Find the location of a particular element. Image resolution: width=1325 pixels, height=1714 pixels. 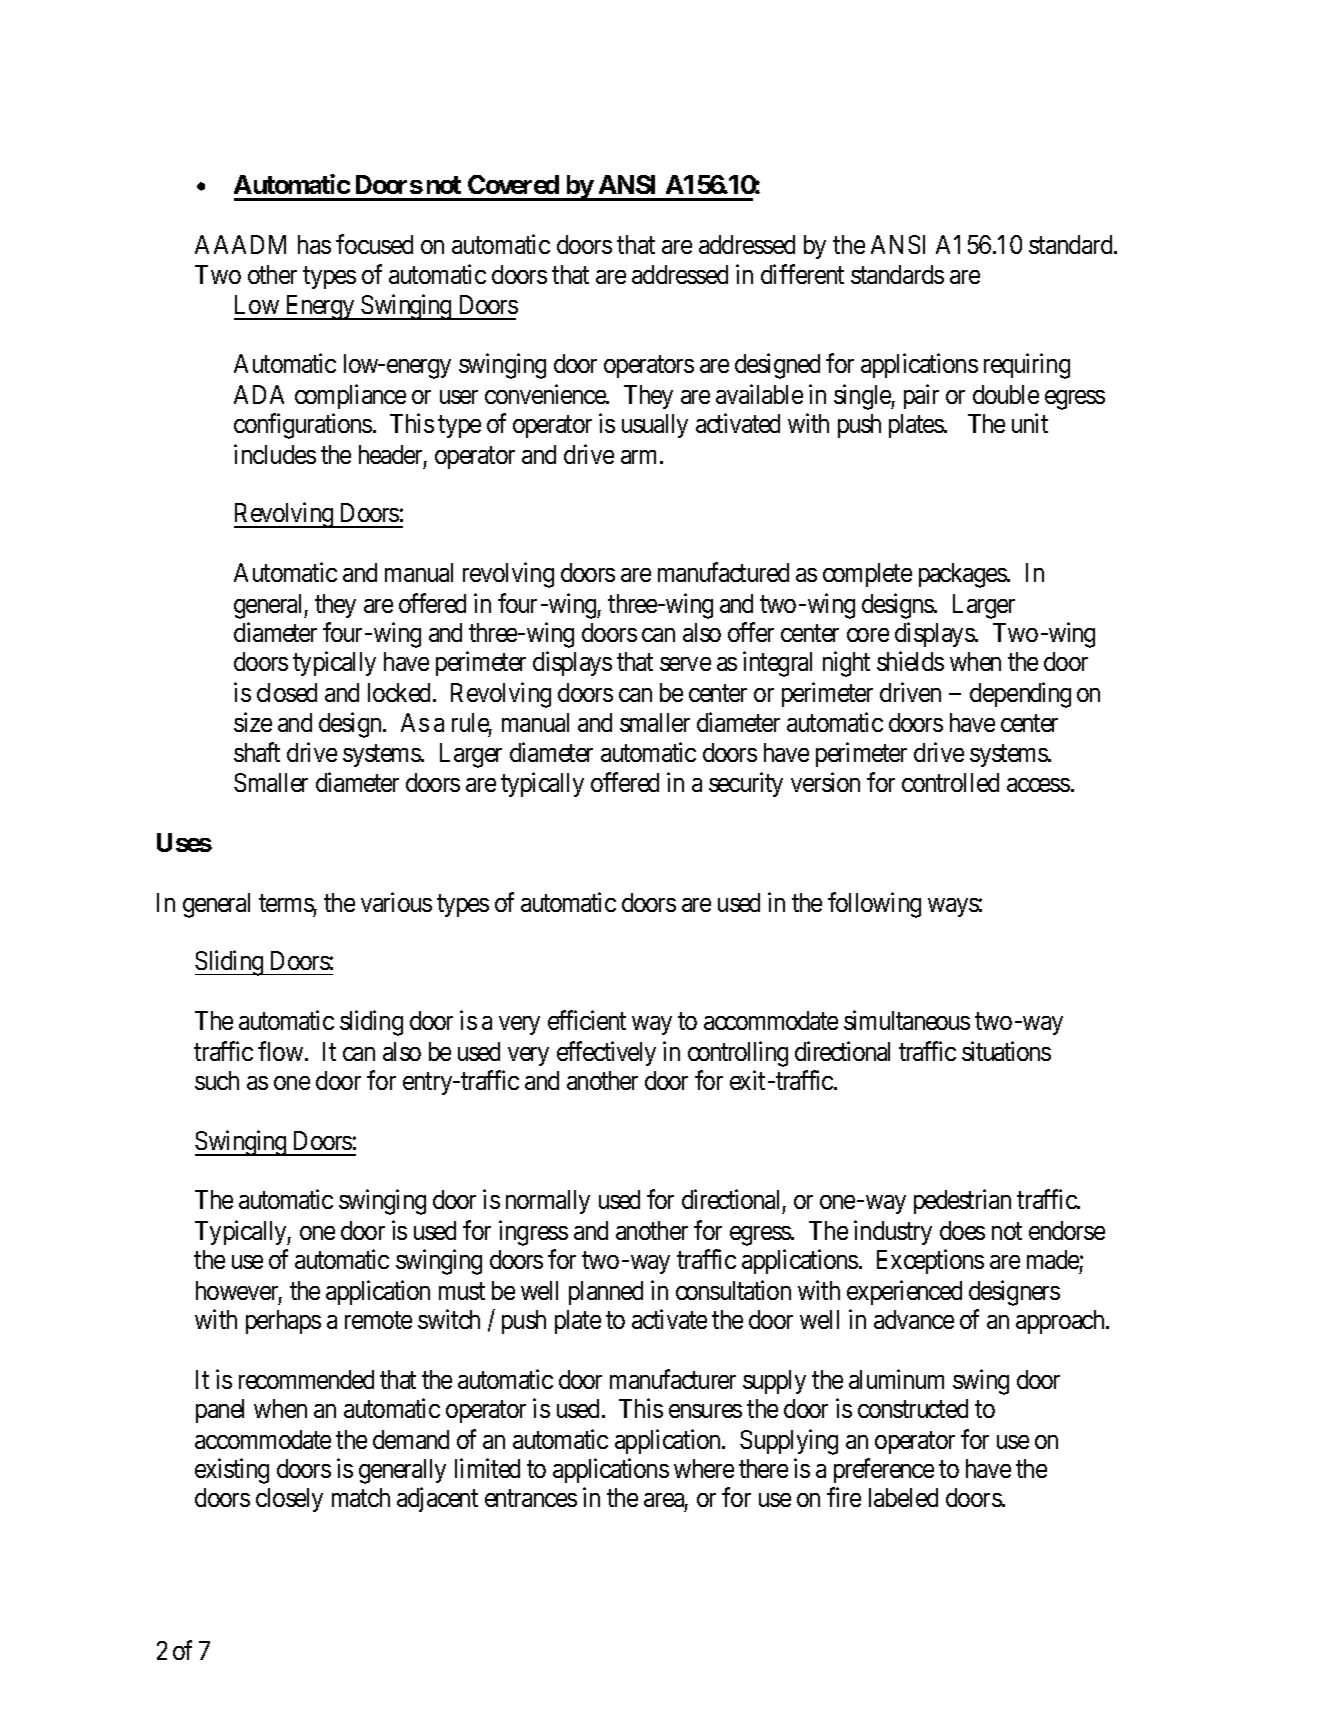

closely is located at coordinates (289, 1500).
